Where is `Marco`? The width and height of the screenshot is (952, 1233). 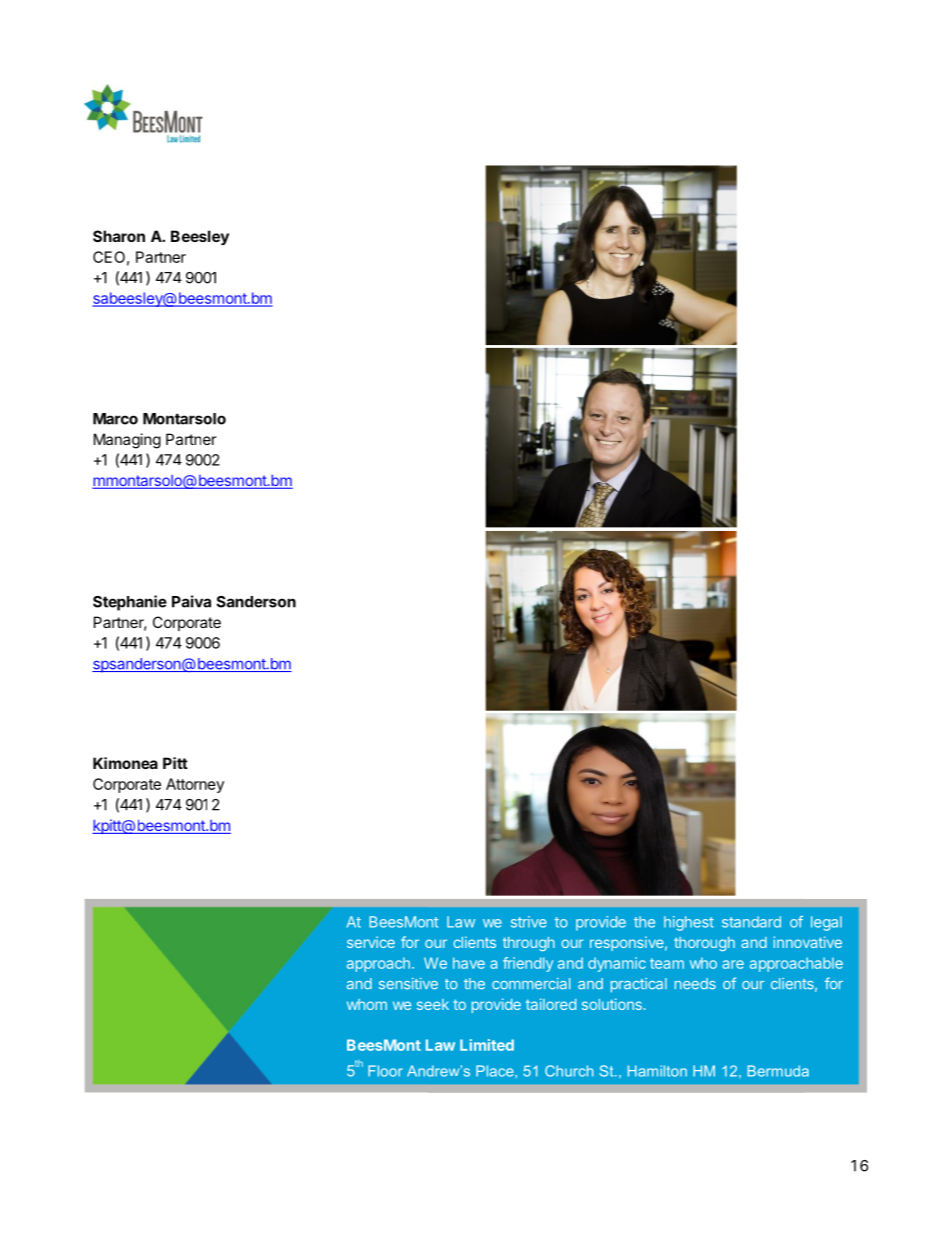
Marco is located at coordinates (115, 419).
